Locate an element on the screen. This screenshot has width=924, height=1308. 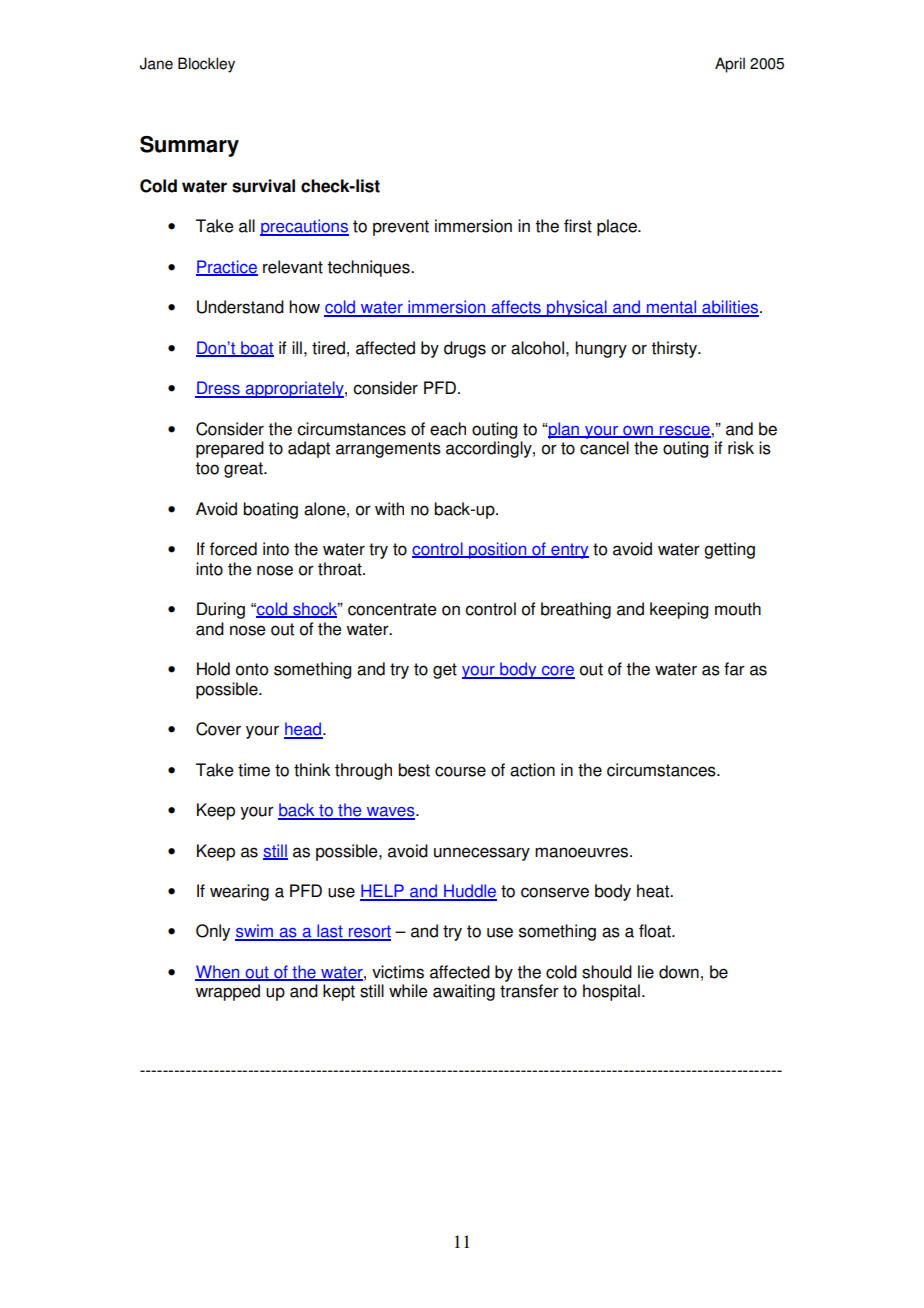
thirsty is located at coordinates (675, 349).
